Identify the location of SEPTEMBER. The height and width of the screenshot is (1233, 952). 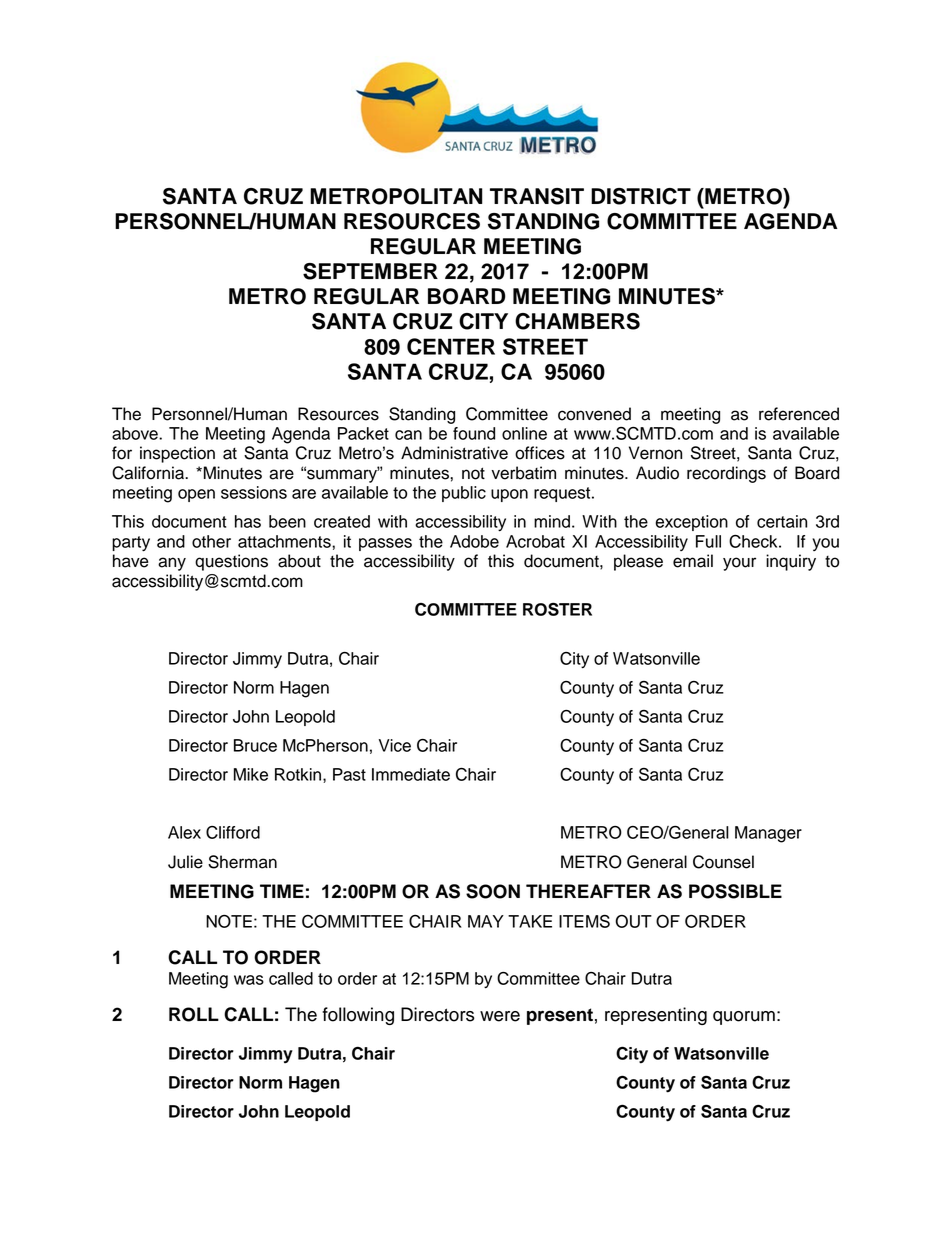
(370, 271).
